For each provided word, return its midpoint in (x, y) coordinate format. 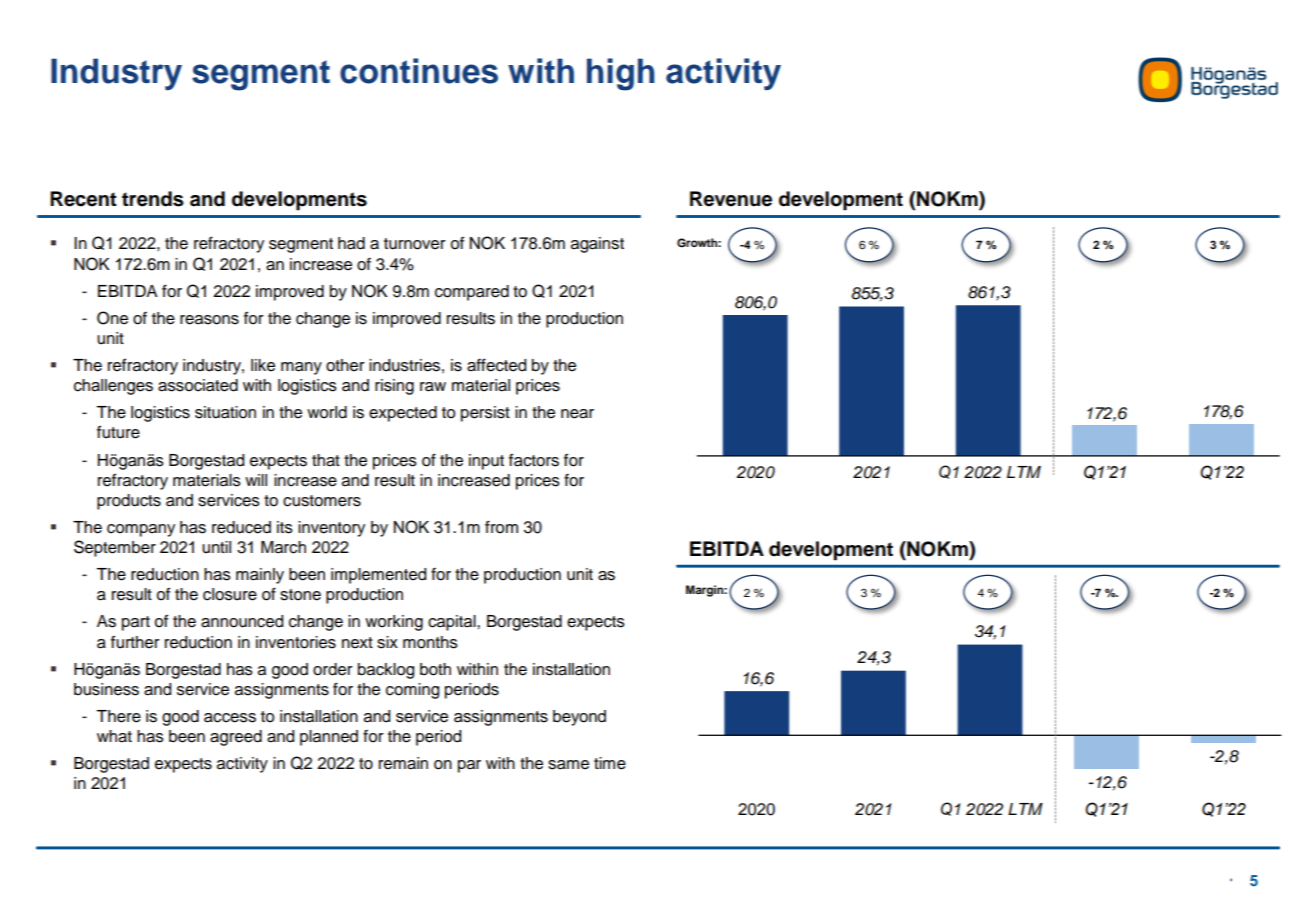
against (597, 245)
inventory (331, 529)
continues (419, 71)
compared (472, 293)
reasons (209, 320)
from (501, 527)
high (621, 74)
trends (153, 199)
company (141, 530)
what (114, 736)
